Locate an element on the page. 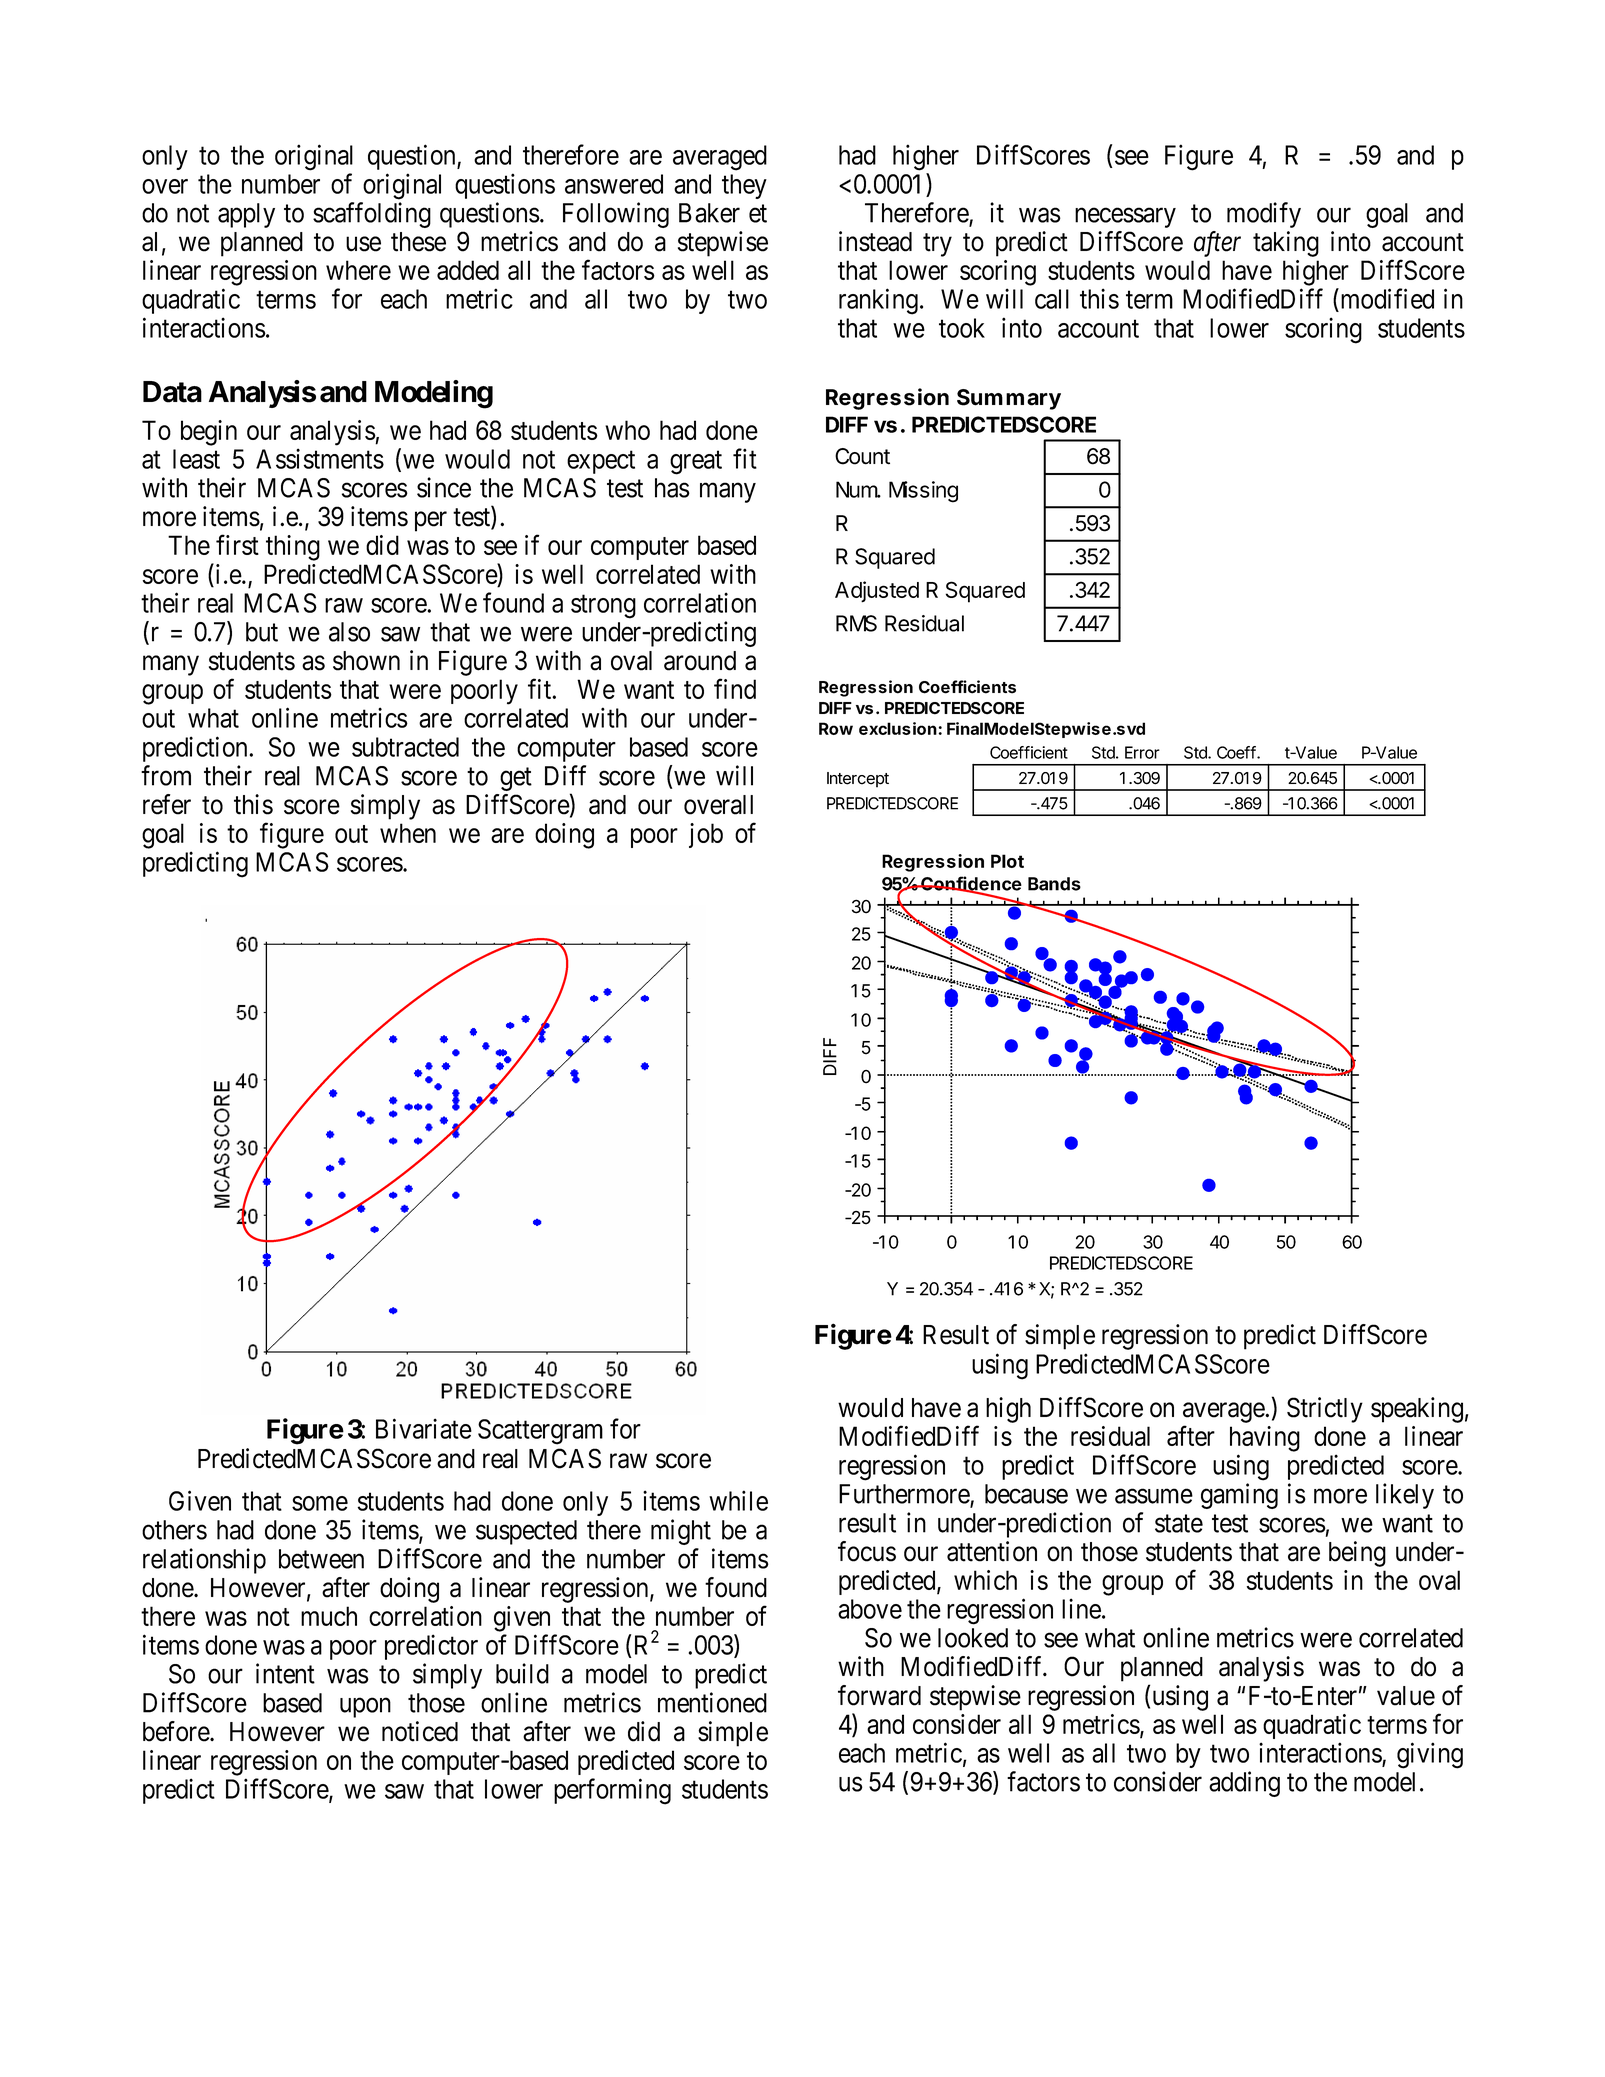  Error is located at coordinates (1142, 752).
